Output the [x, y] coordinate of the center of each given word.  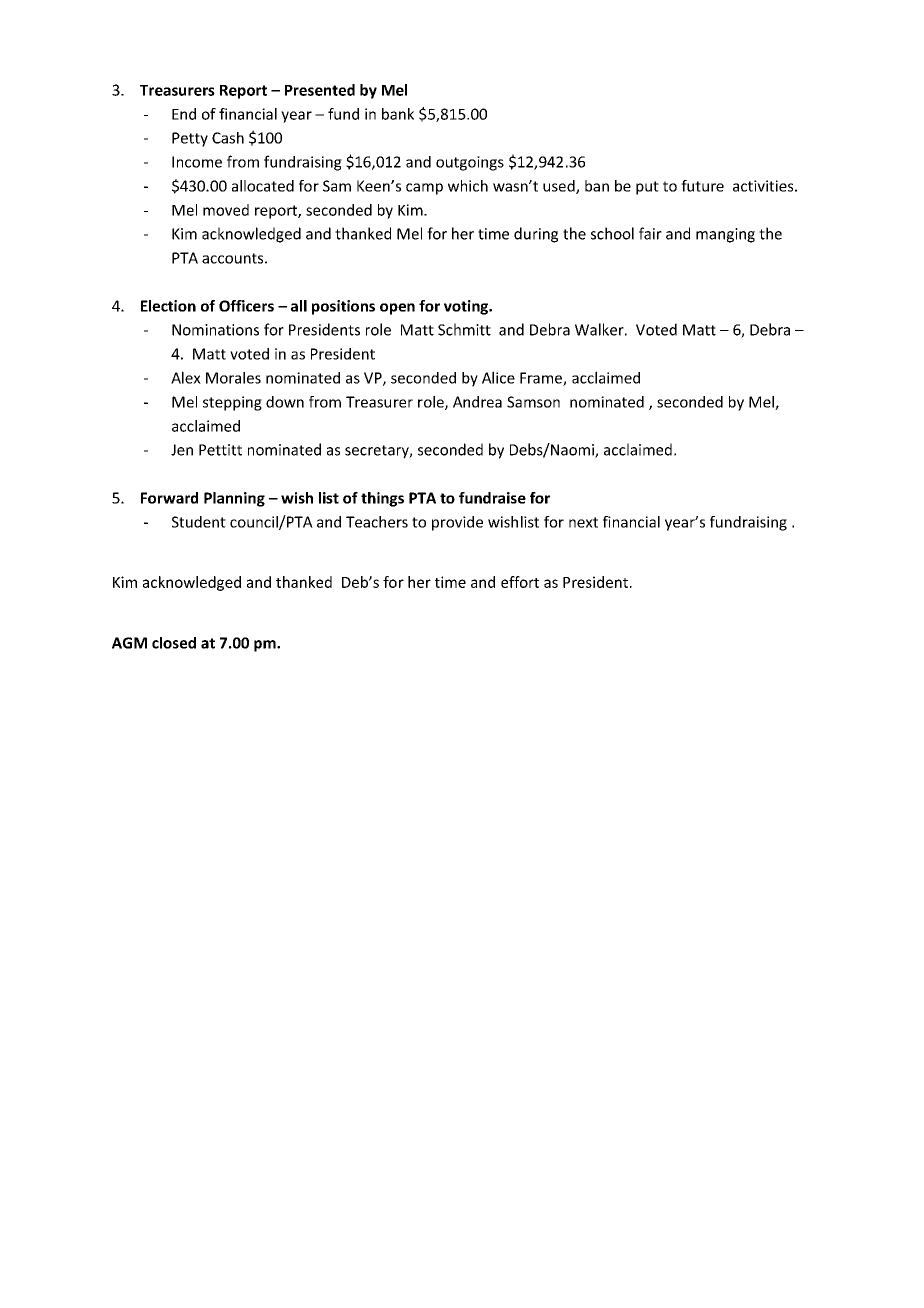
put [647, 188]
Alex [186, 377]
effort [520, 582]
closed [174, 643]
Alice [498, 377]
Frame [542, 379]
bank [398, 114]
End [184, 114]
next [583, 522]
